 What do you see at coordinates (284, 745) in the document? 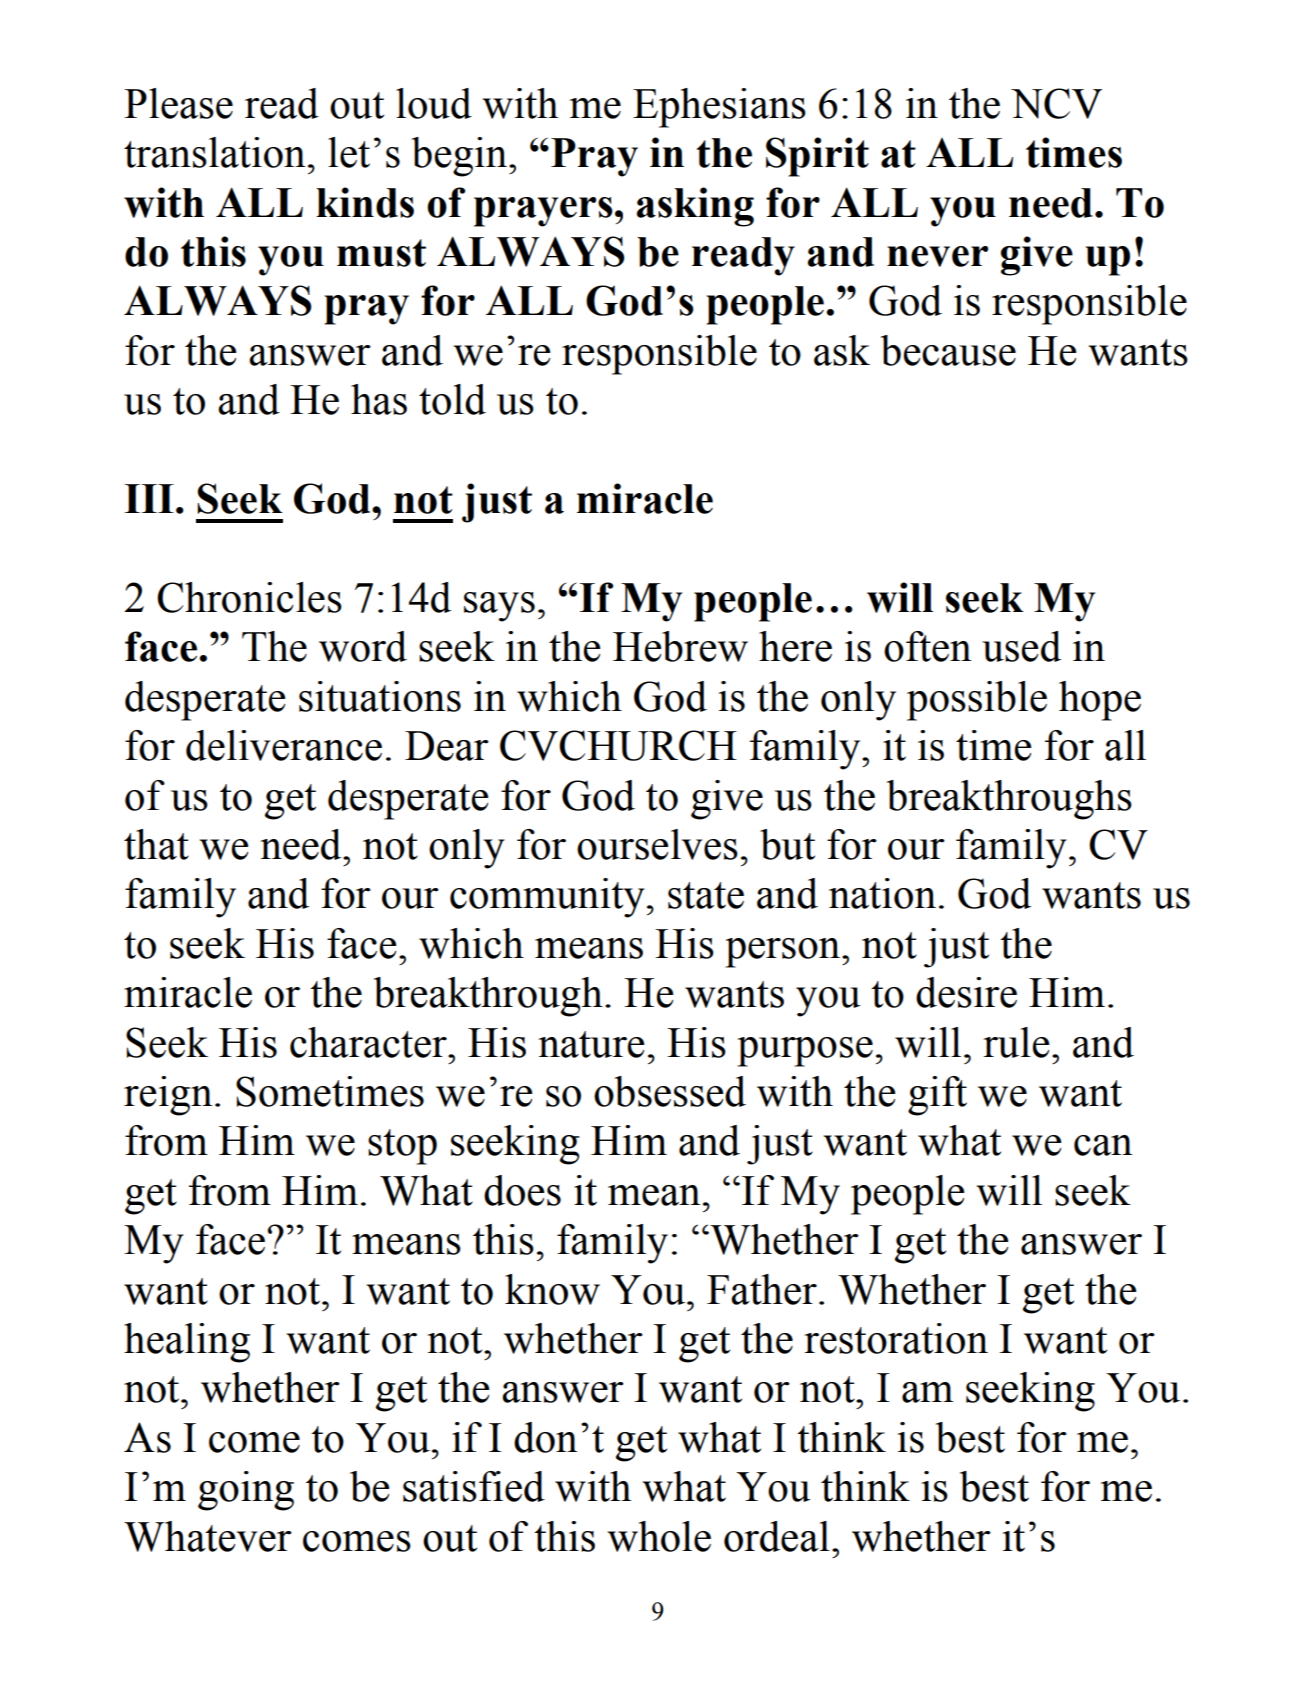
I see `deliverance` at bounding box center [284, 745].
